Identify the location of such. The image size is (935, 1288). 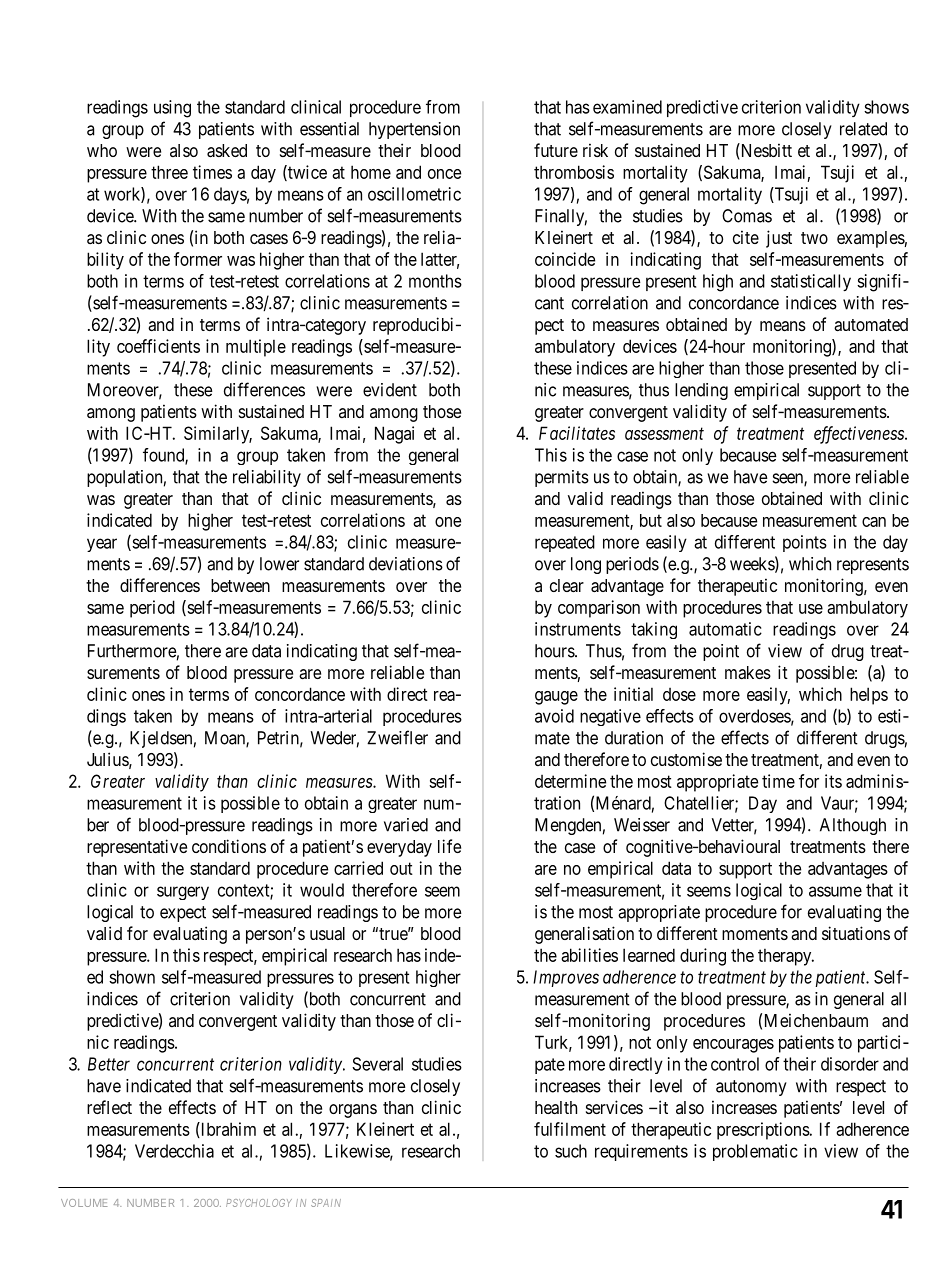
(571, 1151).
